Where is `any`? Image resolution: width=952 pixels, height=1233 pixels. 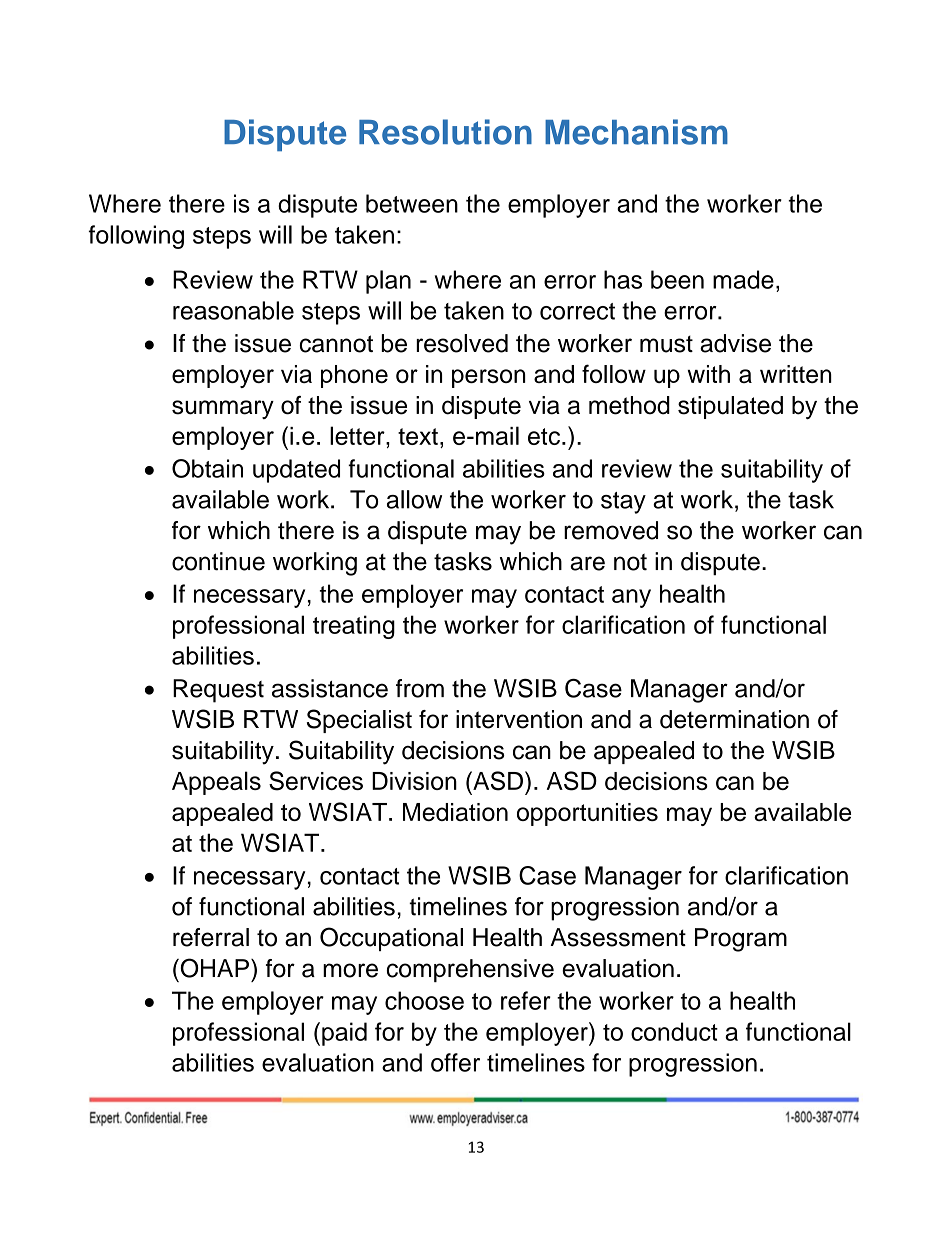 any is located at coordinates (631, 598).
